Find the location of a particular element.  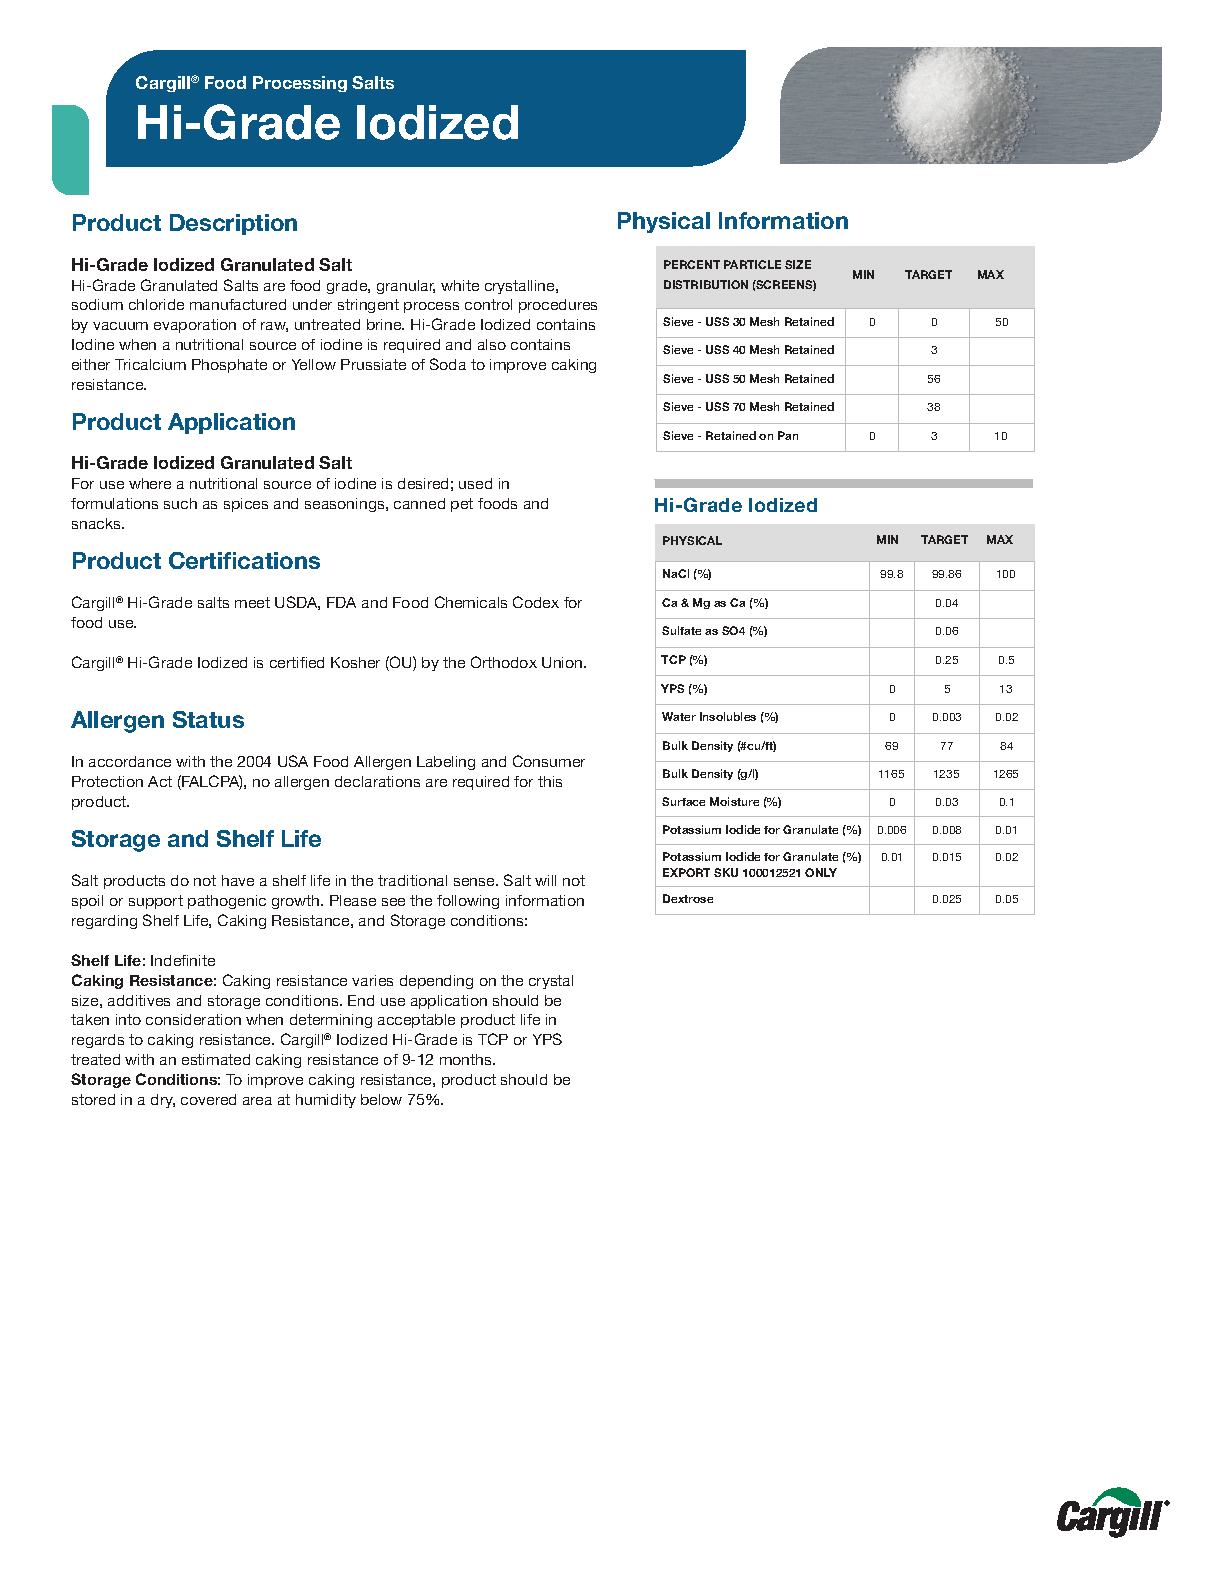

dry is located at coordinates (163, 1101).
